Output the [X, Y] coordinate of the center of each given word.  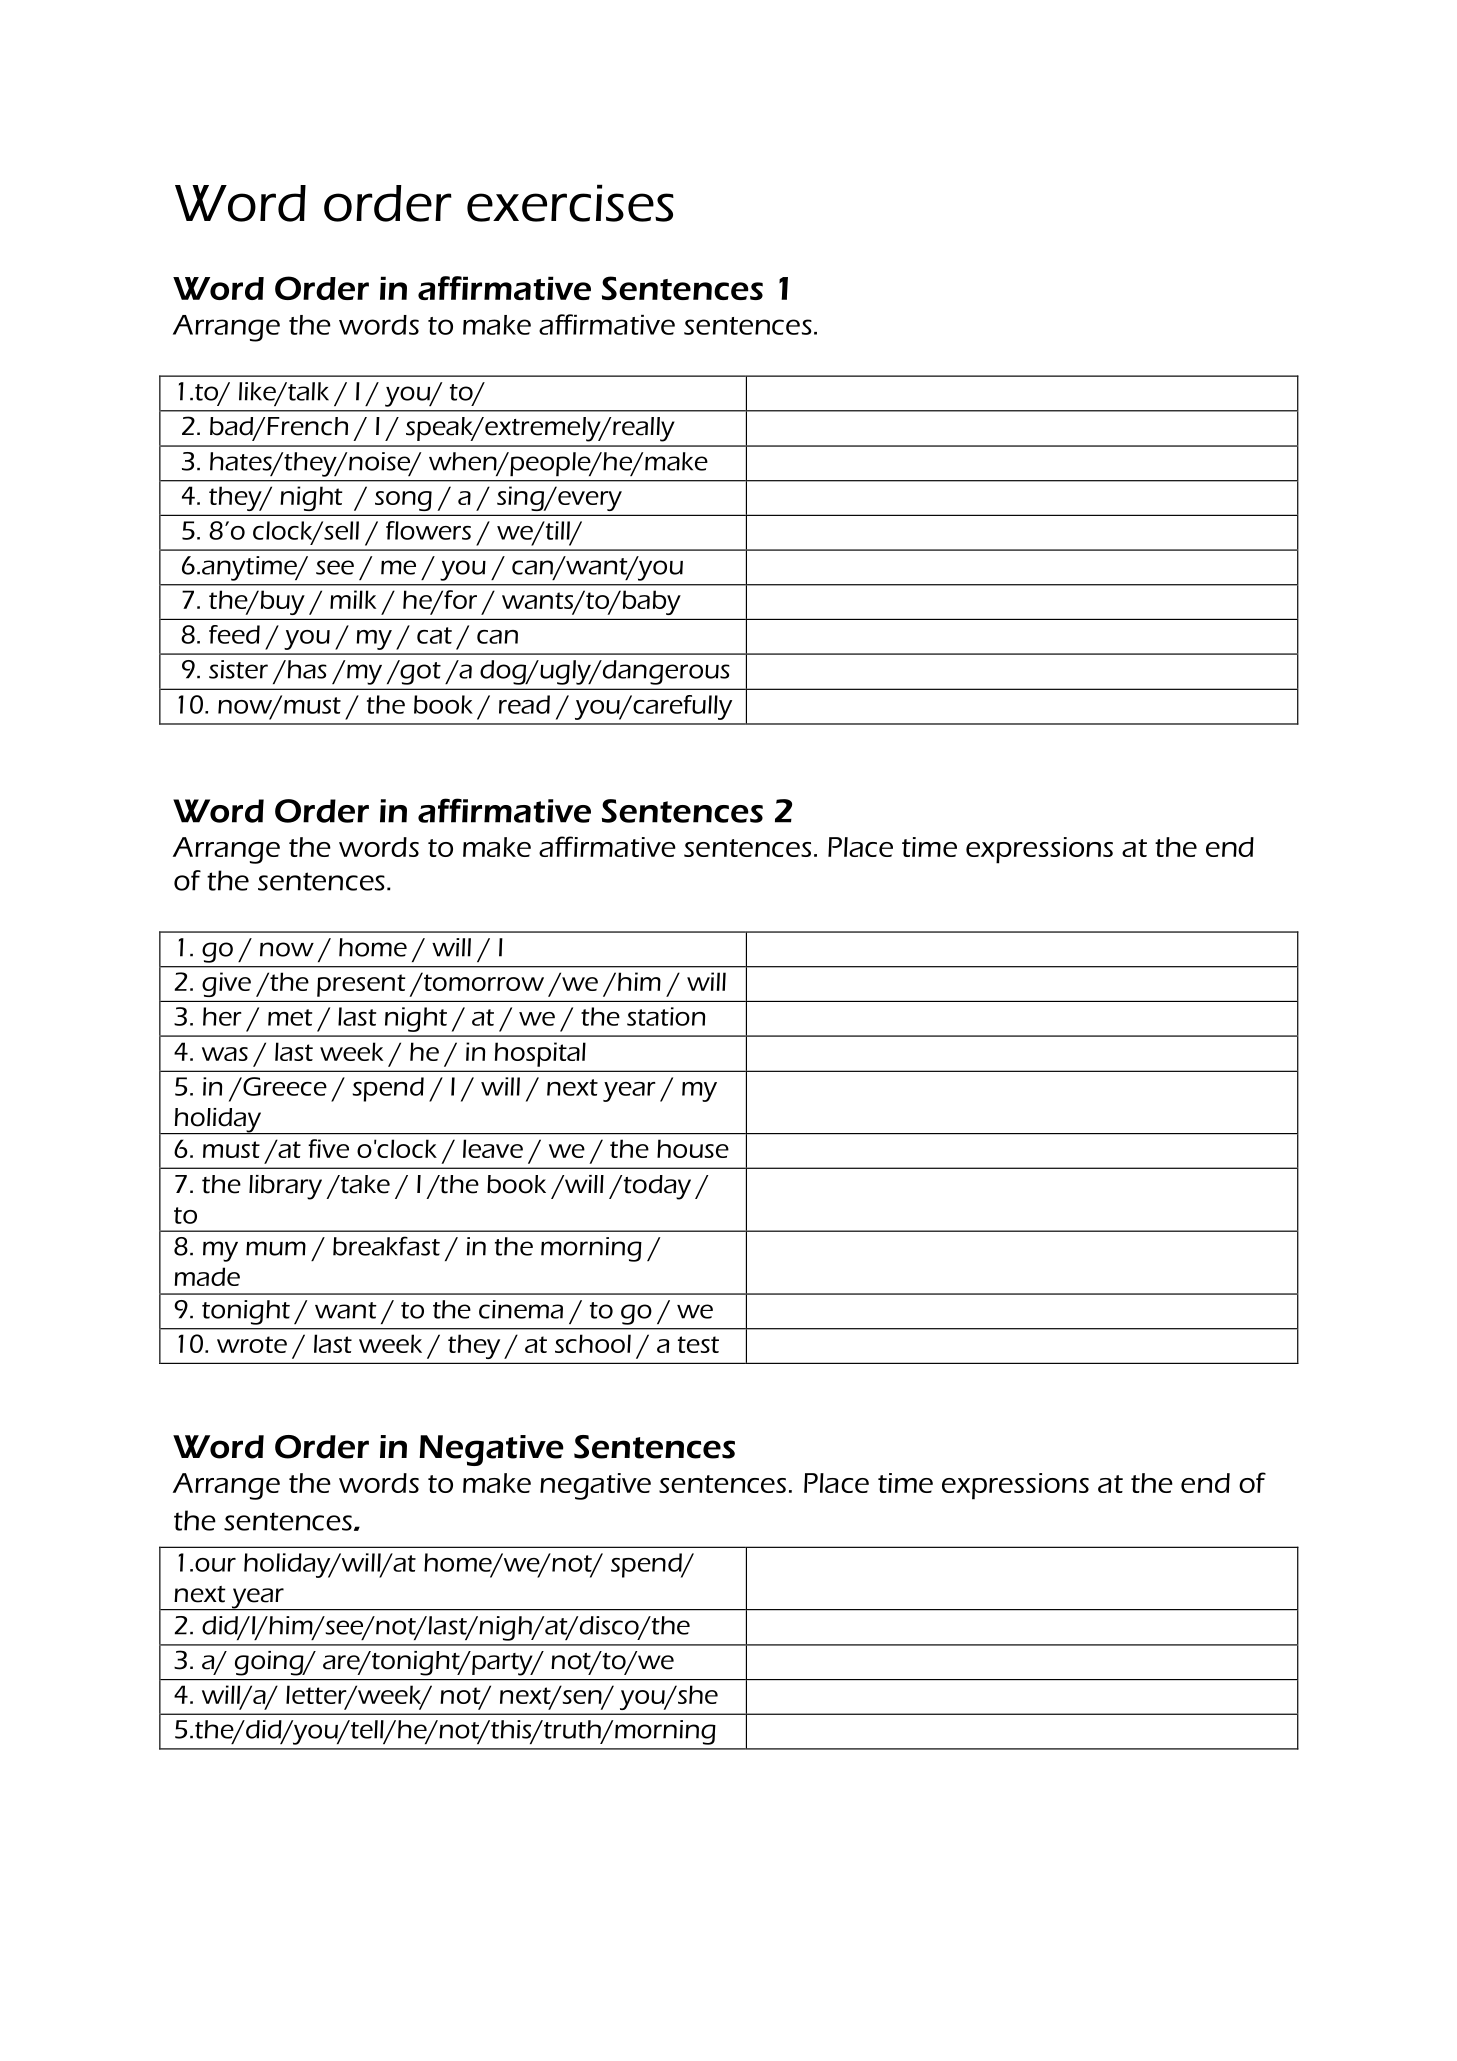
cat [434, 635]
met [290, 1017]
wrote [252, 1344]
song [403, 501]
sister [238, 669]
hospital [540, 1054]
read [524, 704]
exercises [570, 203]
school [593, 1343]
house [693, 1148]
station [666, 1016]
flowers [428, 530]
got [419, 672]
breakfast [386, 1246]
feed [234, 634]
